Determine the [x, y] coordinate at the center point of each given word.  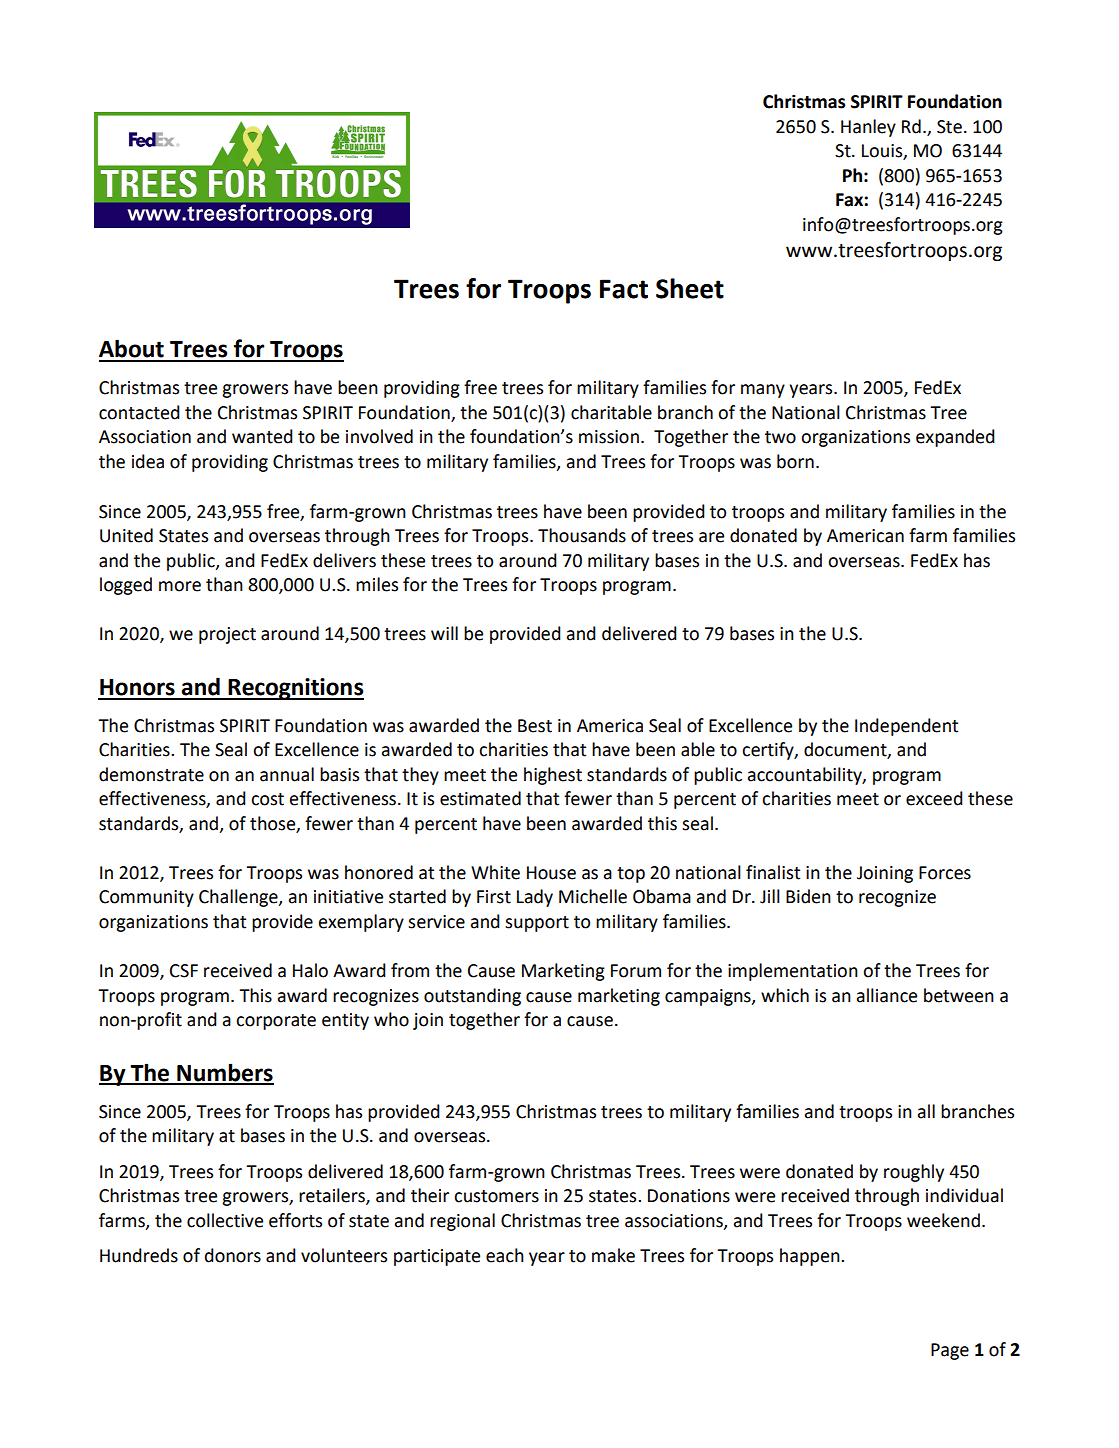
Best [535, 726]
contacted [139, 412]
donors [233, 1255]
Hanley [868, 128]
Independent [906, 727]
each [505, 1255]
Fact [624, 289]
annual [287, 774]
